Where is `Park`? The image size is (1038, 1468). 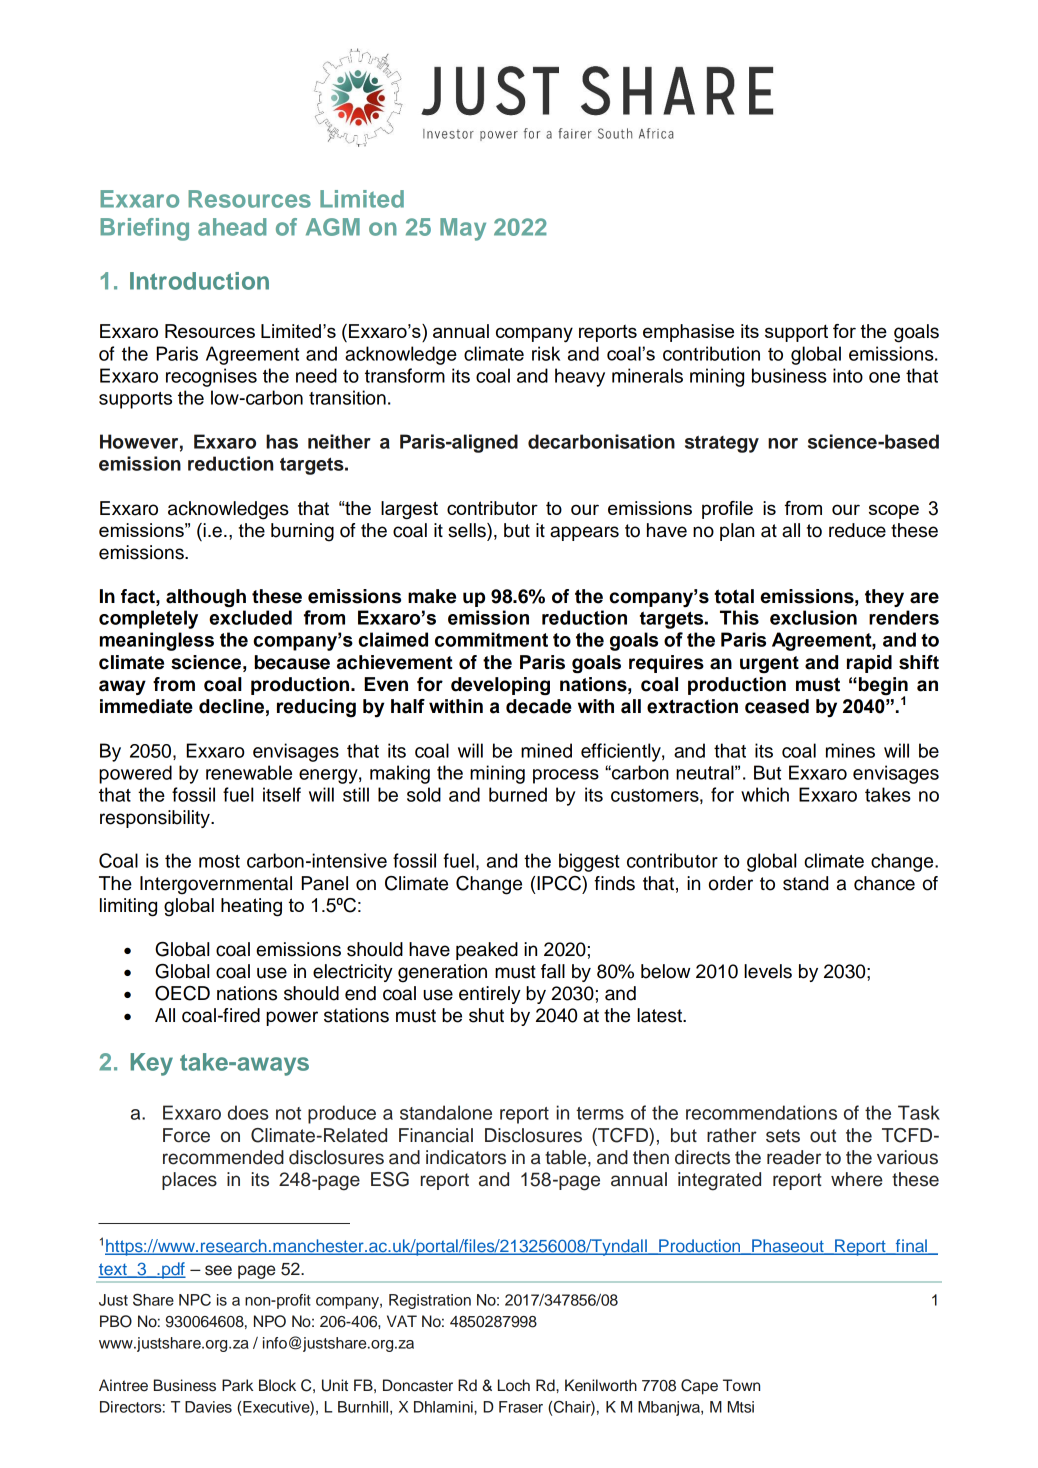
Park is located at coordinates (237, 1385).
